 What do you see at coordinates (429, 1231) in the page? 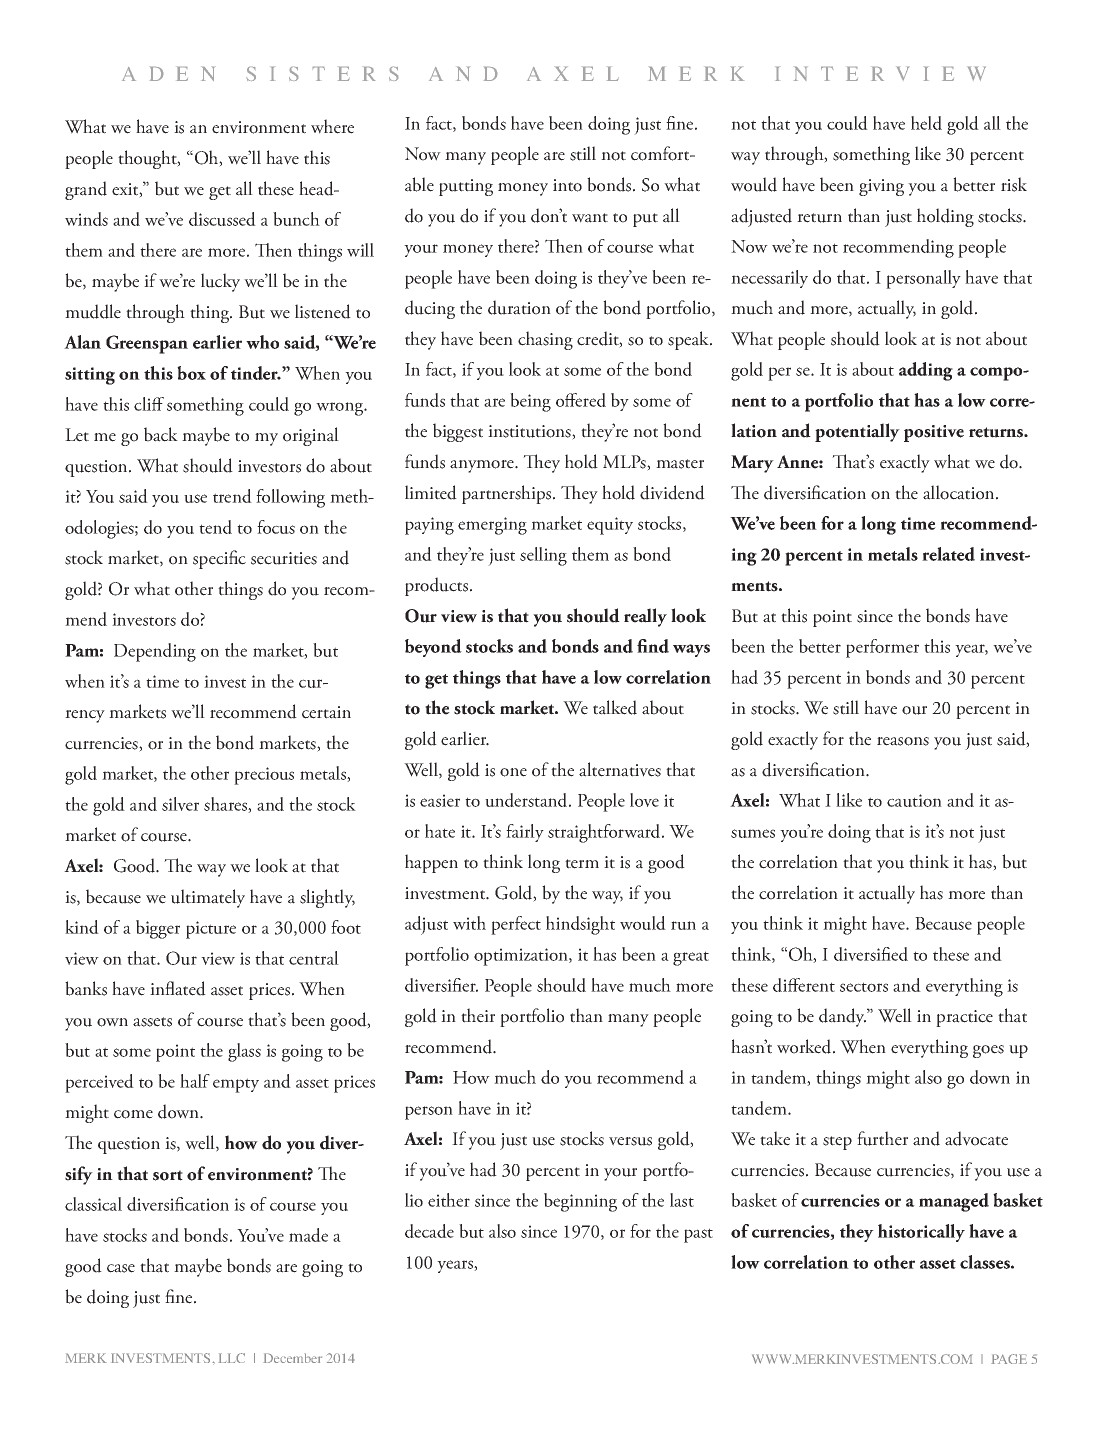
I see `decade` at bounding box center [429, 1231].
